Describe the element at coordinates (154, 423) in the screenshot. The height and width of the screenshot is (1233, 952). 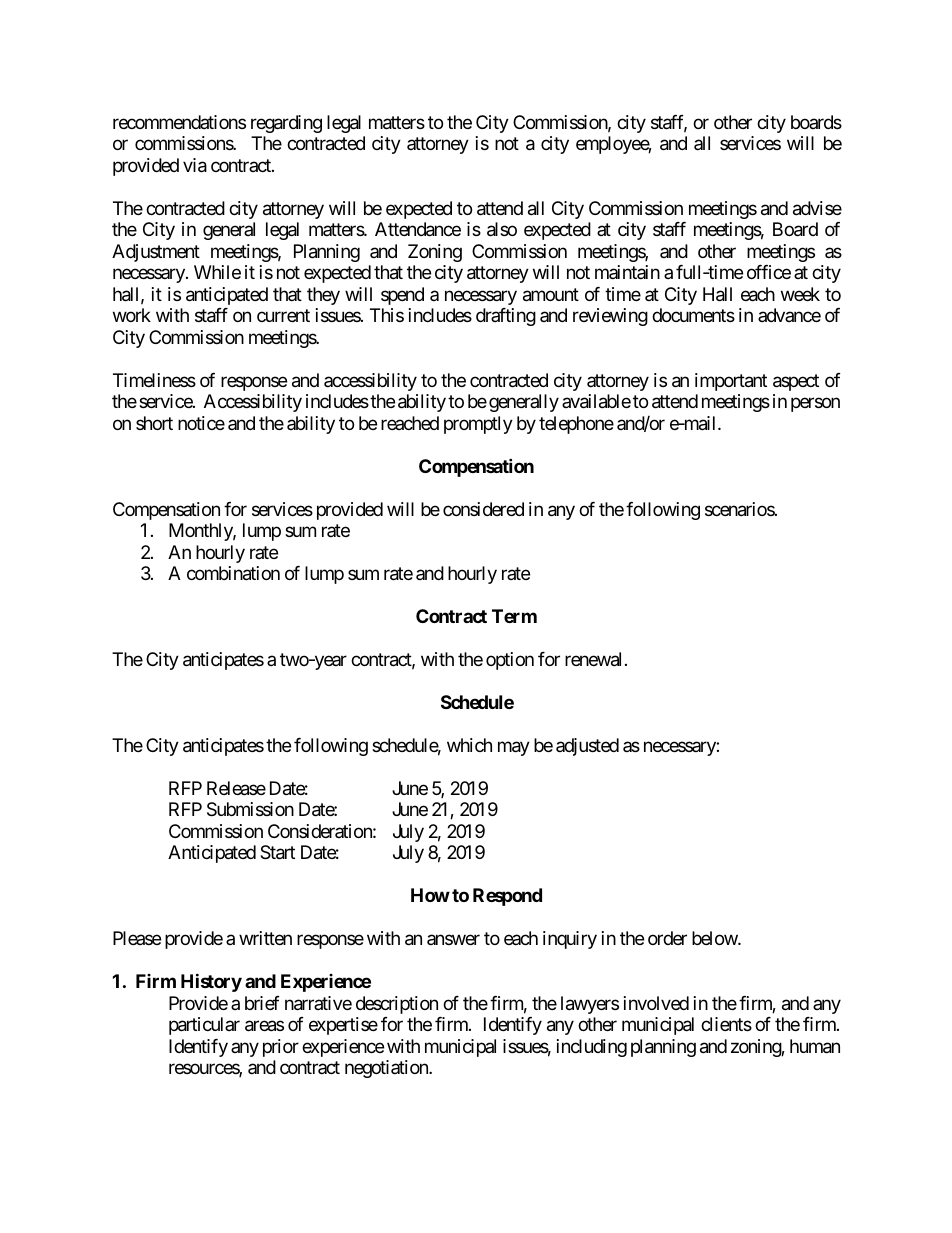
I see `short` at that location.
